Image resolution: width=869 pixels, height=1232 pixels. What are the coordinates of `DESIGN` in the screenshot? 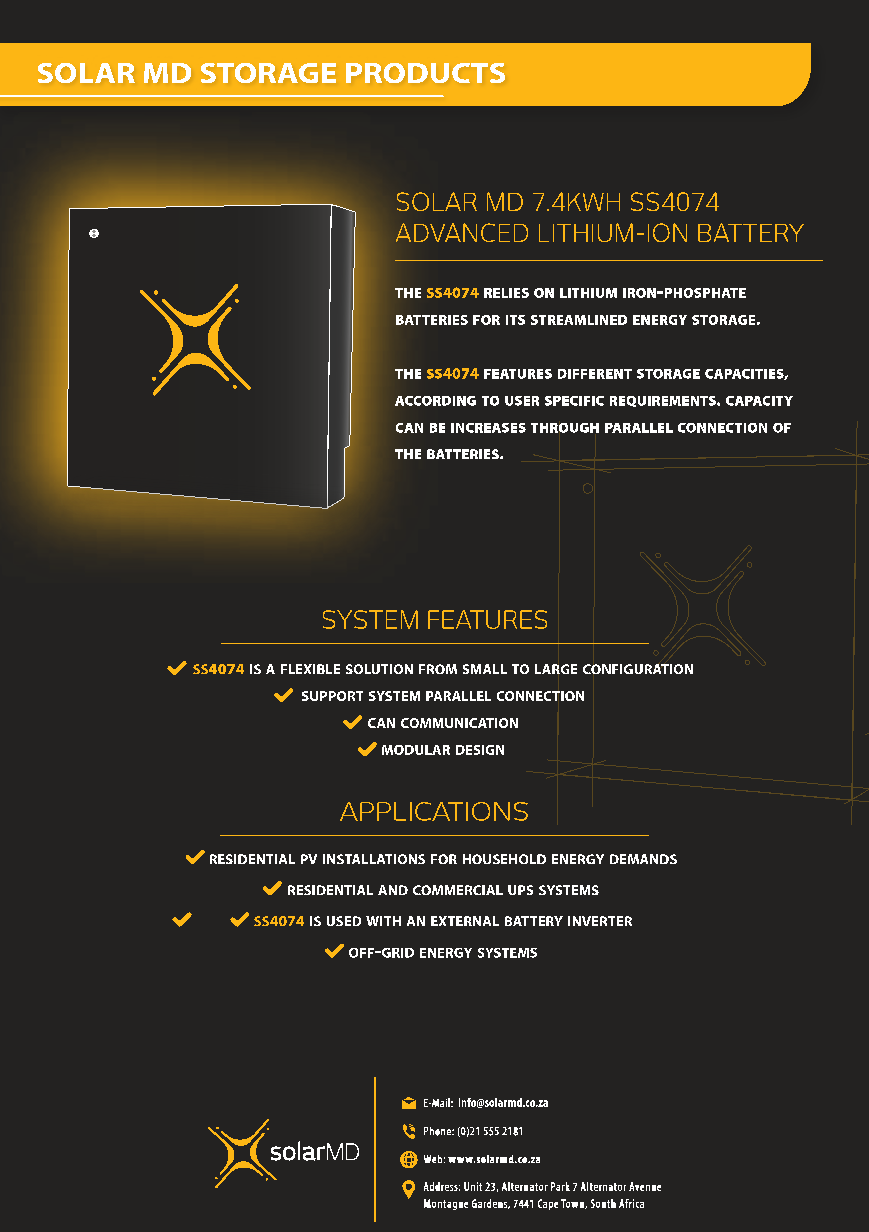 It's located at (480, 750).
